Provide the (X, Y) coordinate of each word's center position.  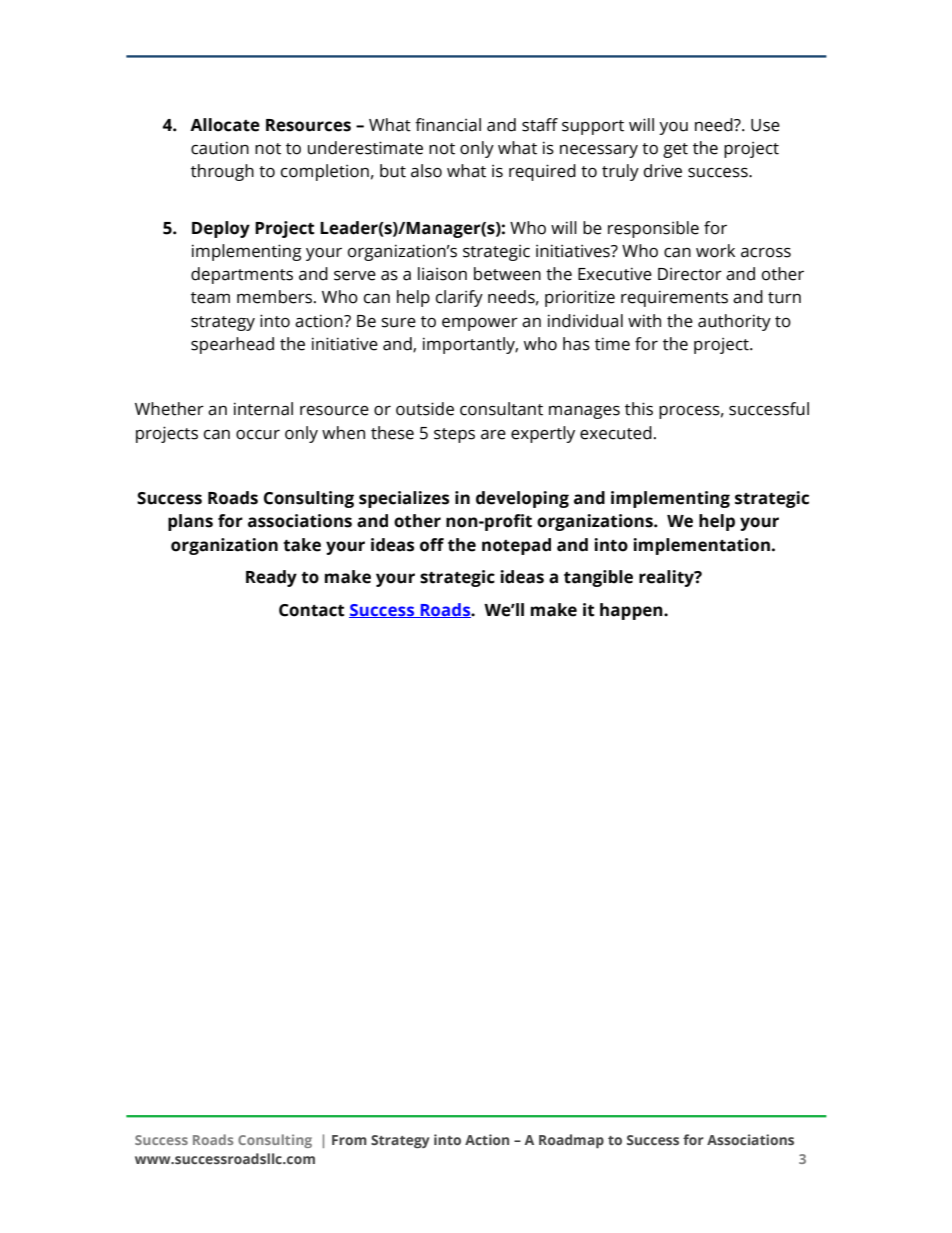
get (675, 150)
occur (258, 435)
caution (220, 148)
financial (448, 125)
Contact (312, 610)
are (493, 435)
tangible (598, 578)
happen (632, 611)
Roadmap (571, 1141)
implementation (701, 546)
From (349, 1140)
